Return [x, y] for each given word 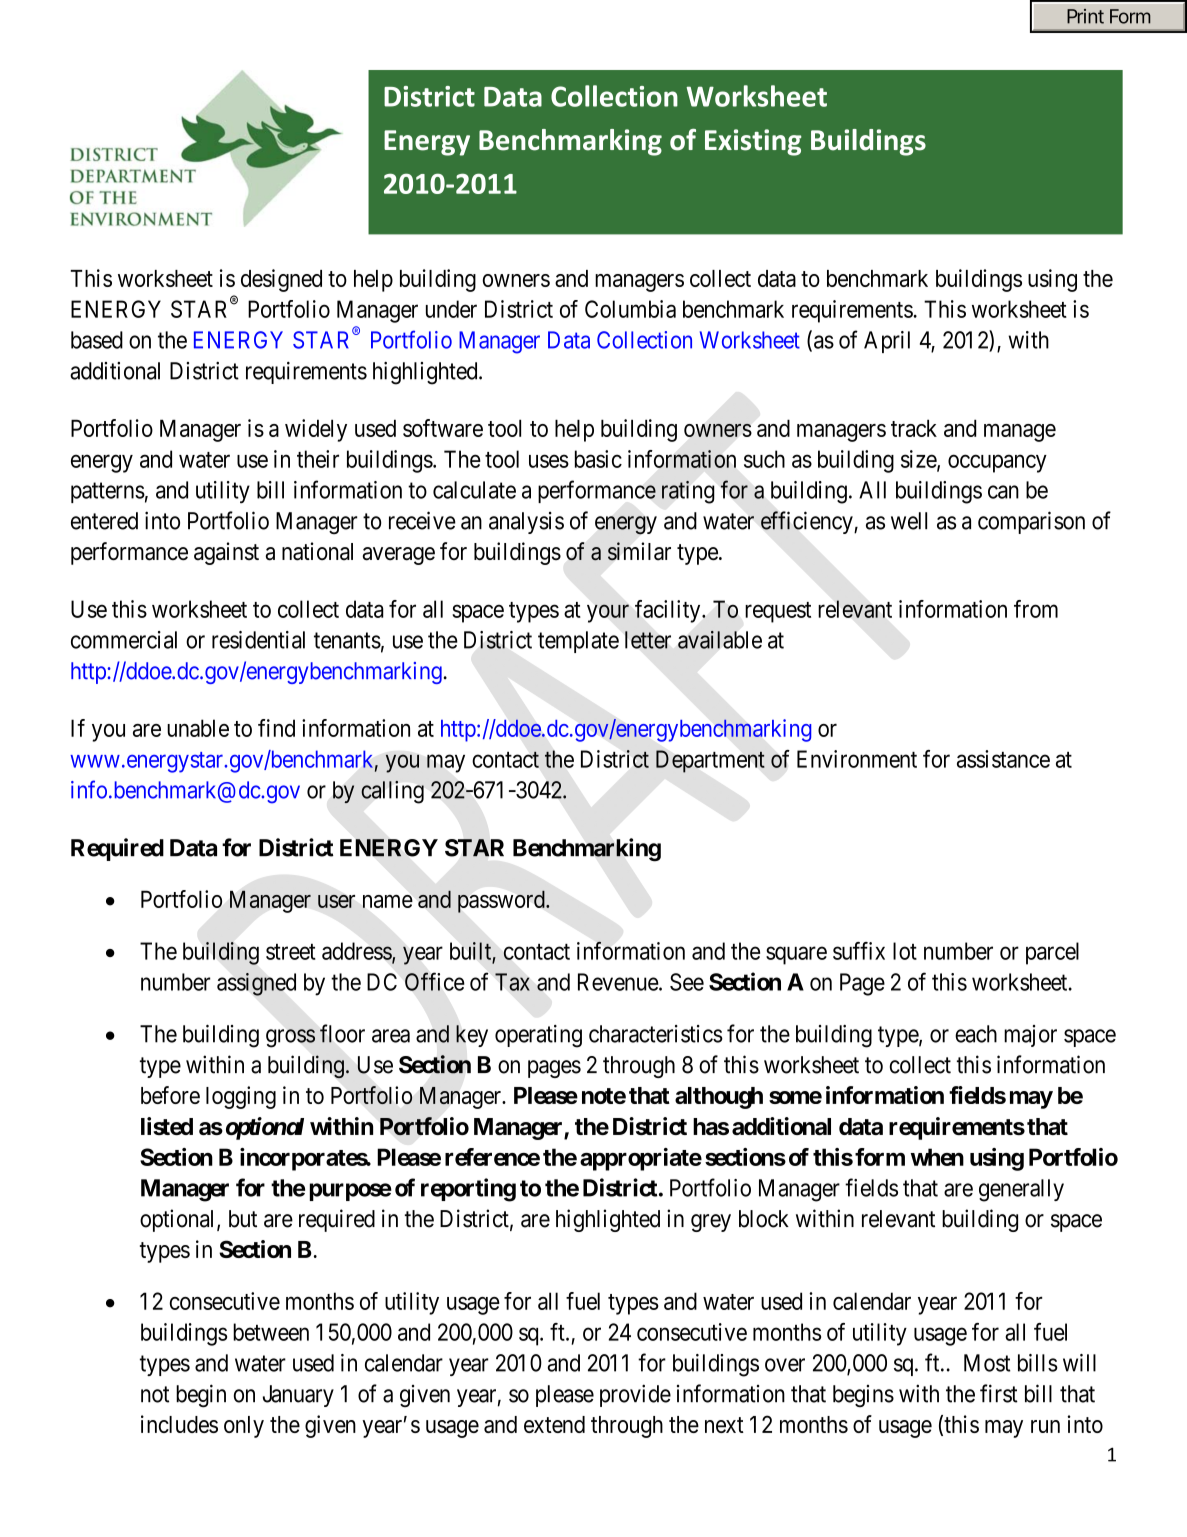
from [1036, 609]
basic [598, 459]
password [502, 901]
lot [905, 951]
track [914, 428]
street [291, 952]
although [719, 1098]
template [578, 642]
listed [167, 1126]
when [937, 1157]
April [887, 342]
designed [281, 280]
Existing [753, 142]
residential [258, 640]
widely [316, 430]
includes [179, 1424]
